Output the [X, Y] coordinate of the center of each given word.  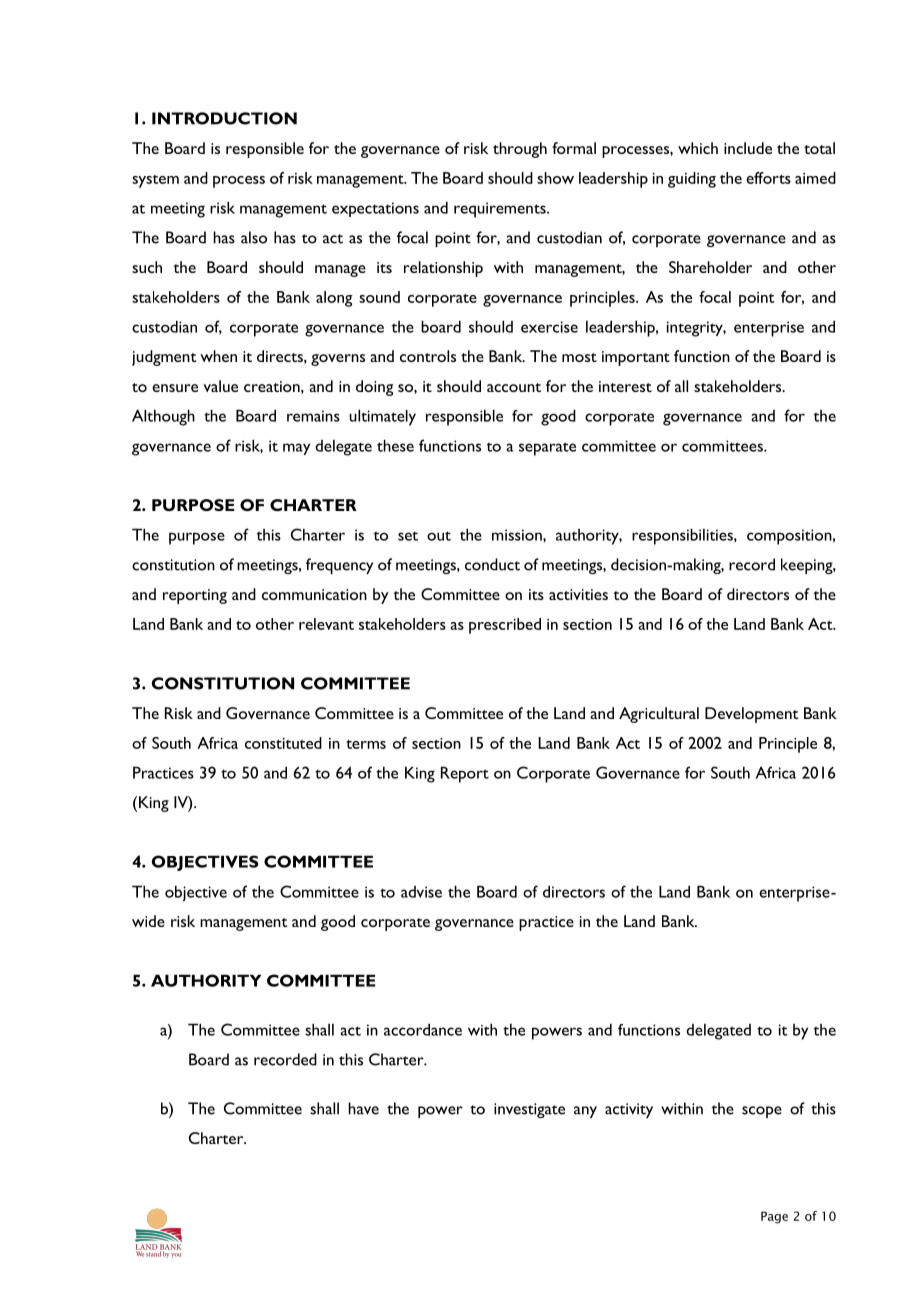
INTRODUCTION [224, 118]
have [363, 1108]
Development [751, 715]
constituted [283, 743]
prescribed [505, 626]
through [520, 150]
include [748, 148]
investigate [529, 1110]
